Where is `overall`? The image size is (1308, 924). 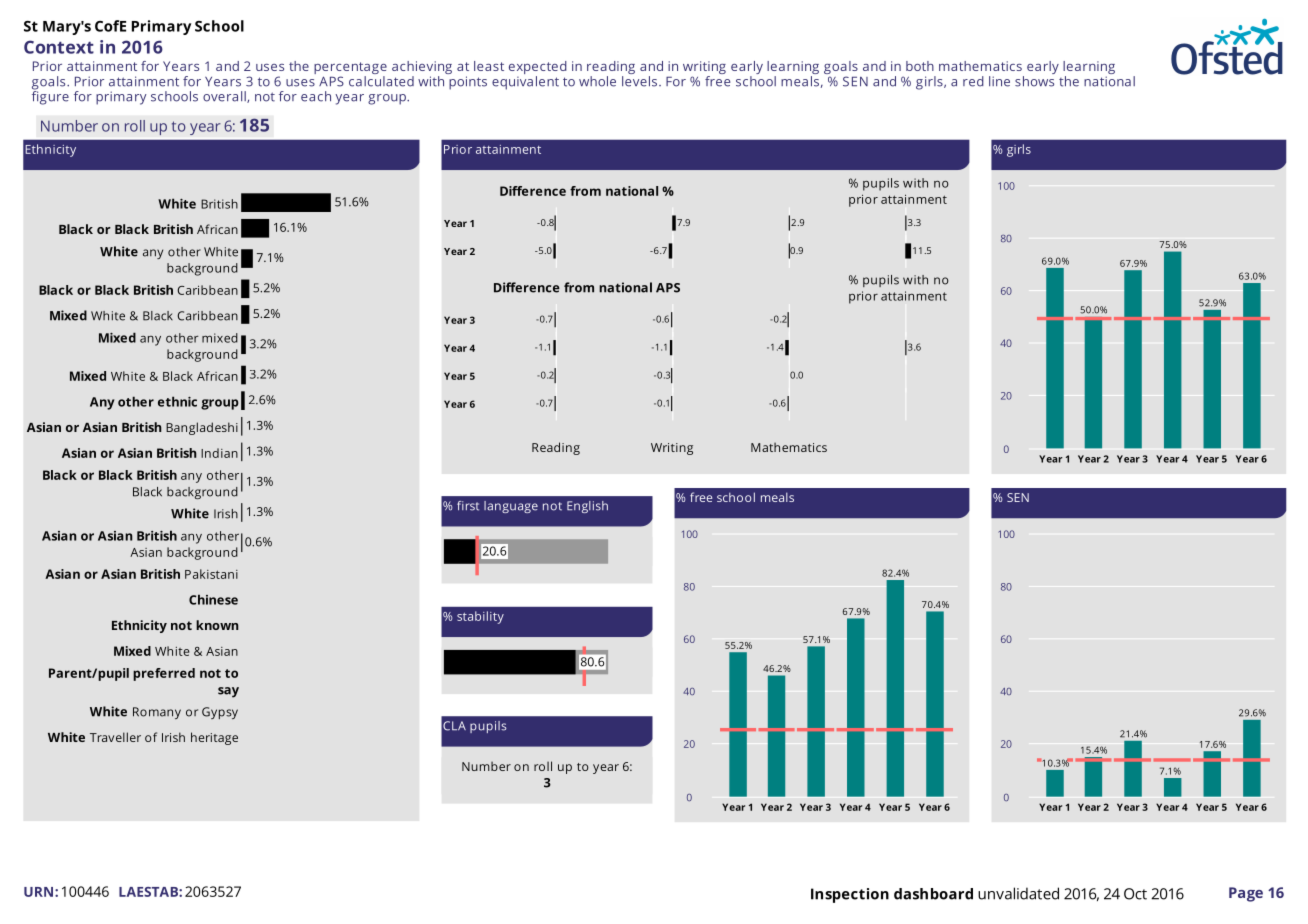
overall is located at coordinates (225, 97).
